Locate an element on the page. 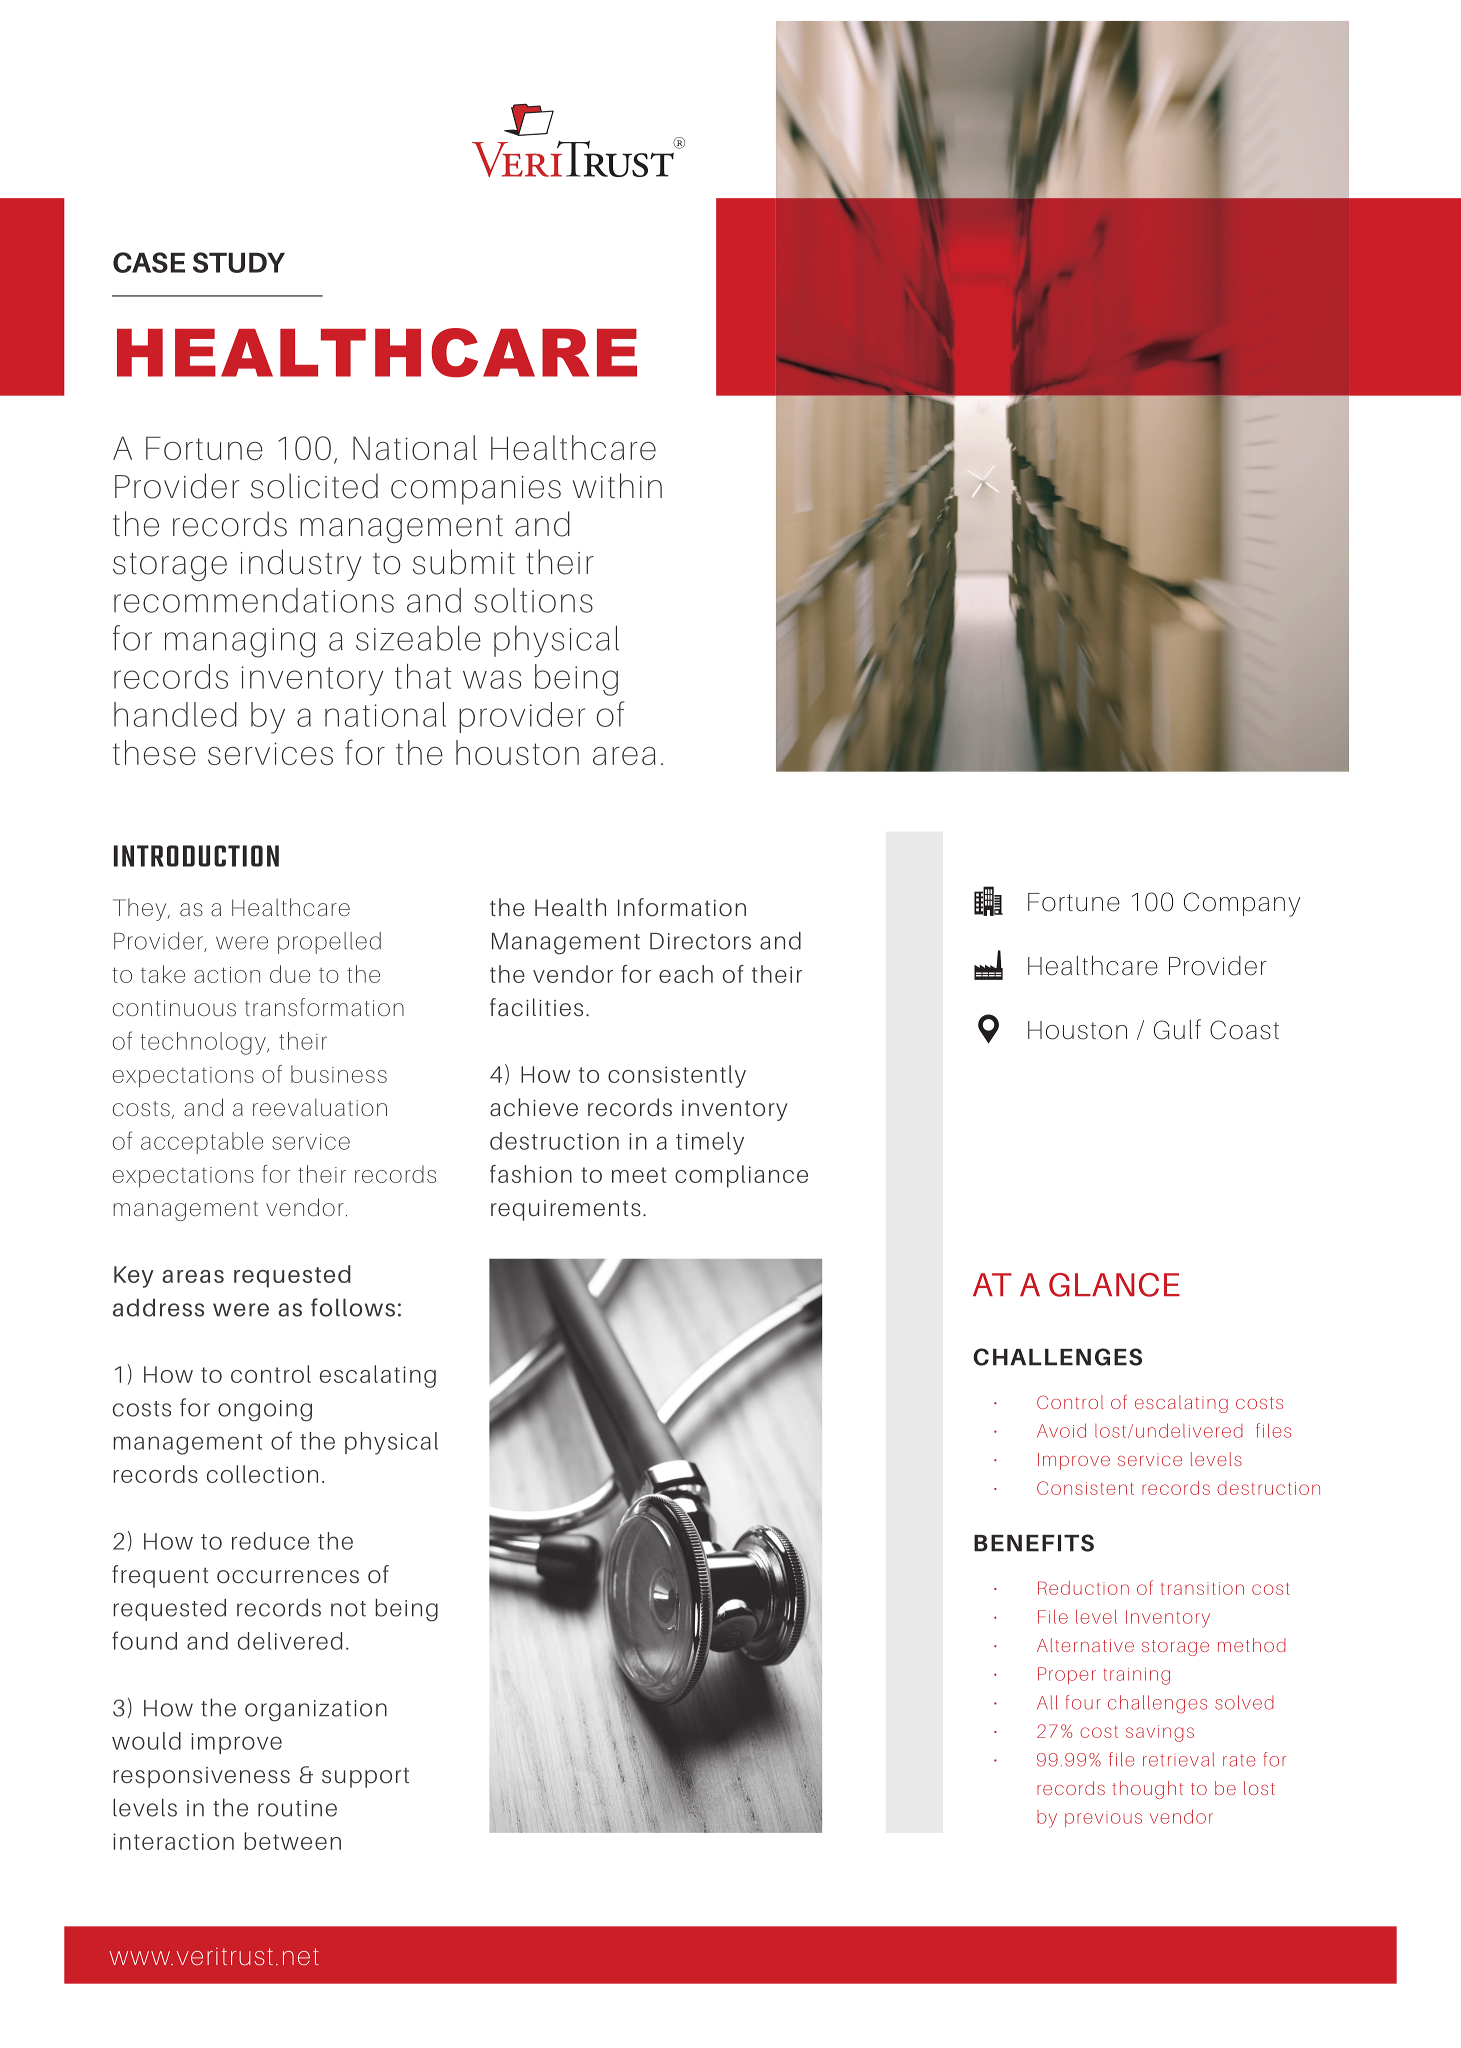  requirements is located at coordinates (566, 1210).
